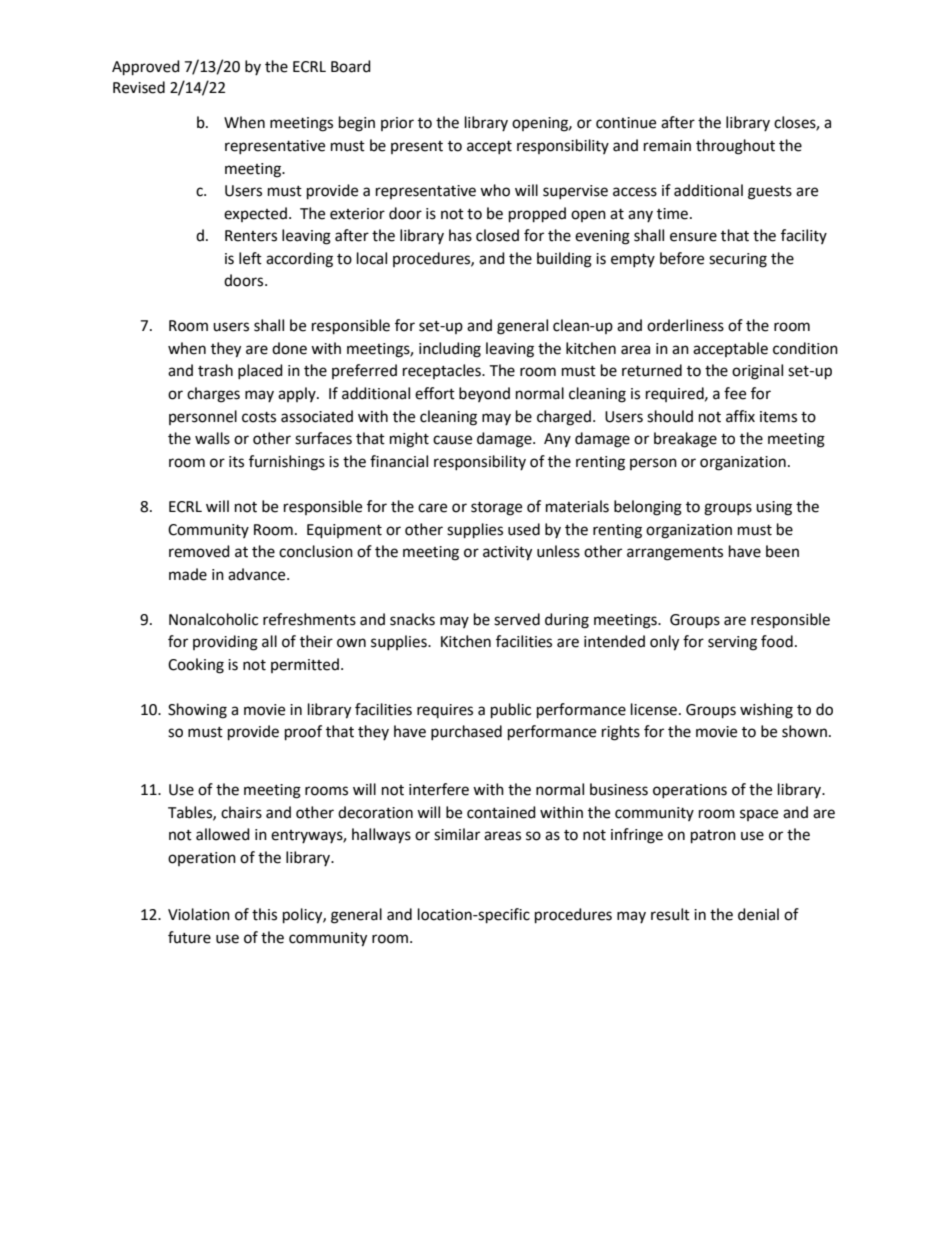  What do you see at coordinates (199, 914) in the document?
I see `Violation` at bounding box center [199, 914].
